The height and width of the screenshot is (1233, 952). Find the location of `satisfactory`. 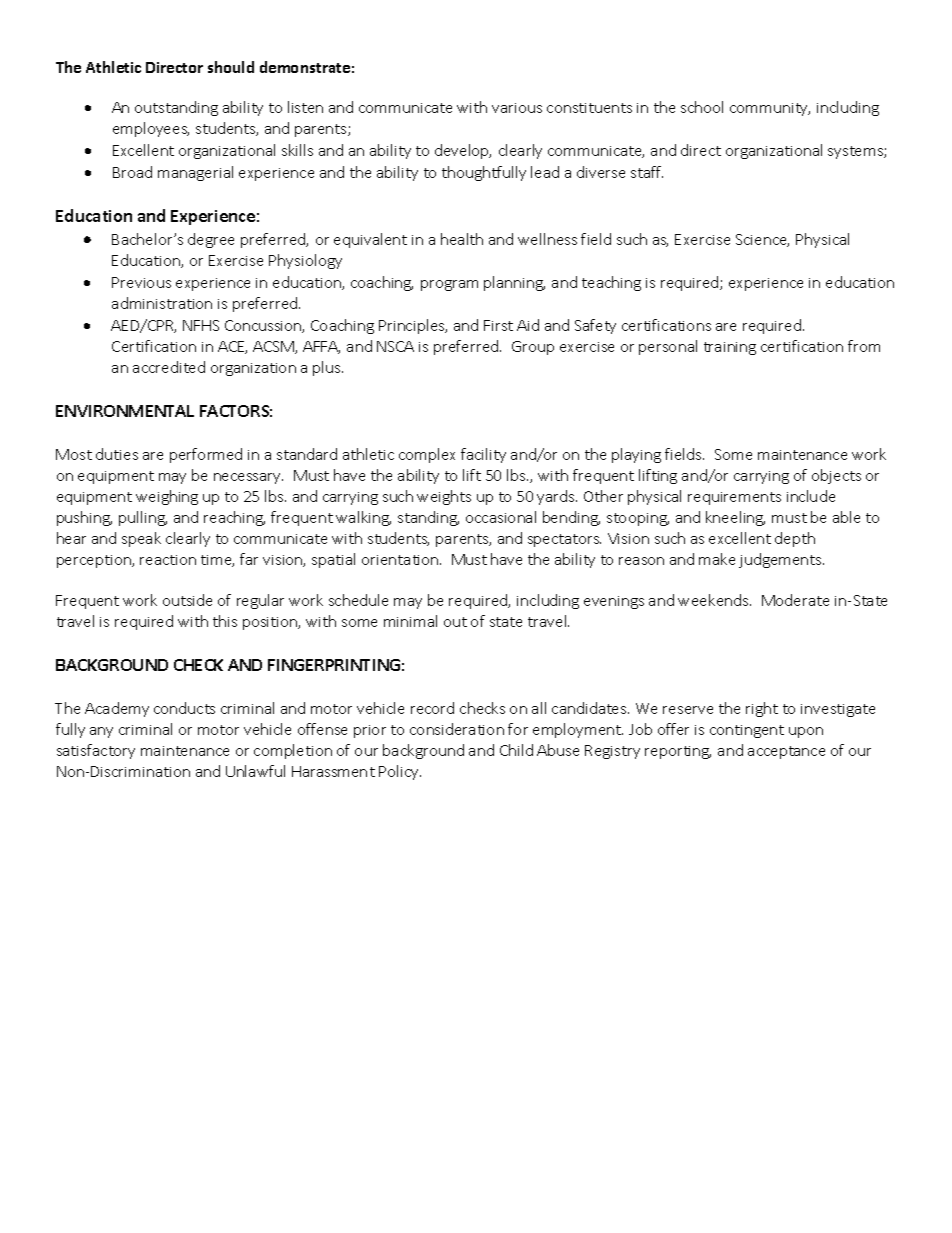

satisfactory is located at coordinates (96, 751).
